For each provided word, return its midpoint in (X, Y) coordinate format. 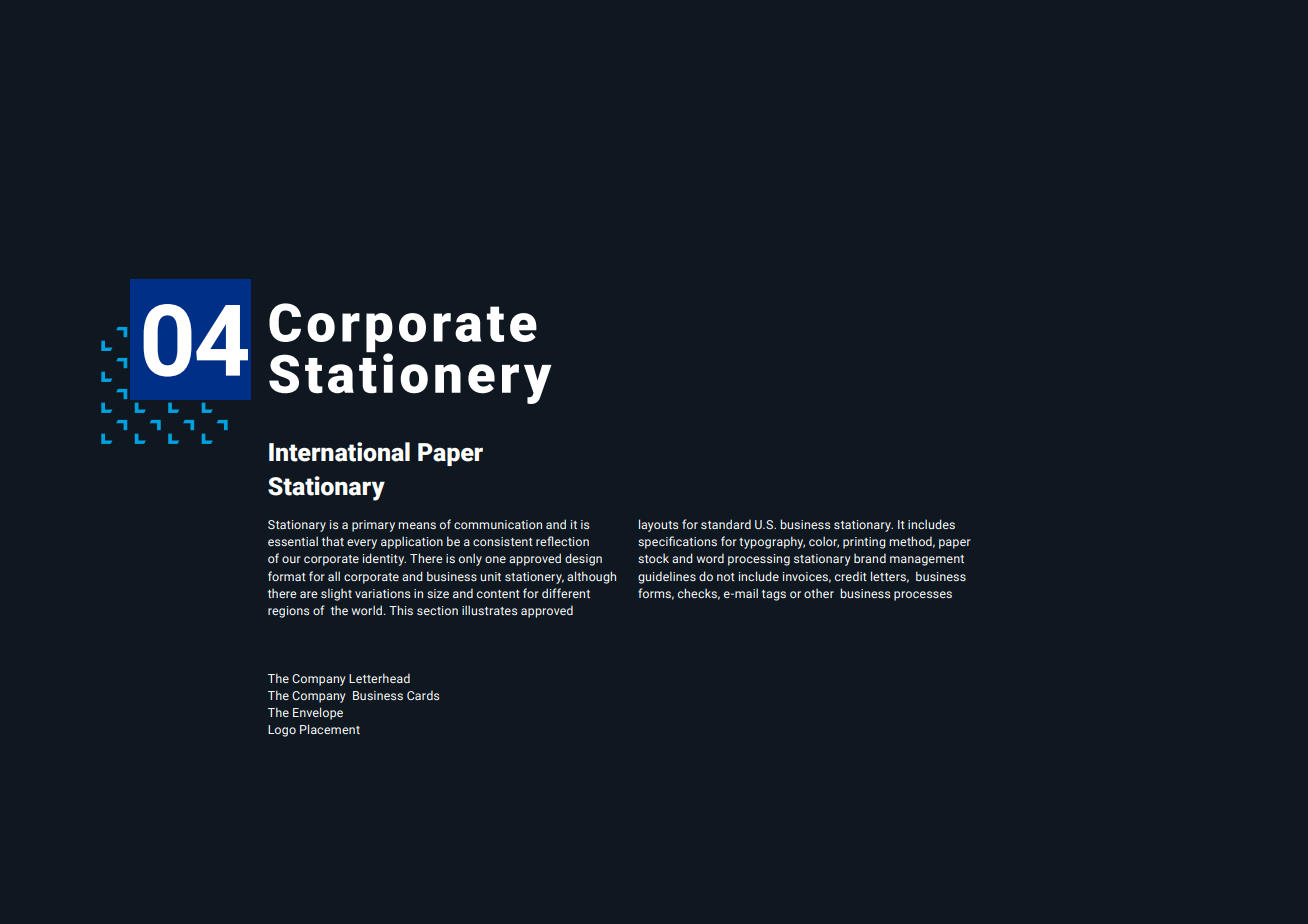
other (819, 593)
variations (382, 593)
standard (726, 524)
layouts (658, 525)
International (339, 452)
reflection (562, 541)
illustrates (489, 610)
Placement (330, 729)
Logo (282, 731)
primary (373, 526)
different (566, 593)
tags (774, 595)
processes (923, 596)
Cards (423, 695)
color (824, 542)
